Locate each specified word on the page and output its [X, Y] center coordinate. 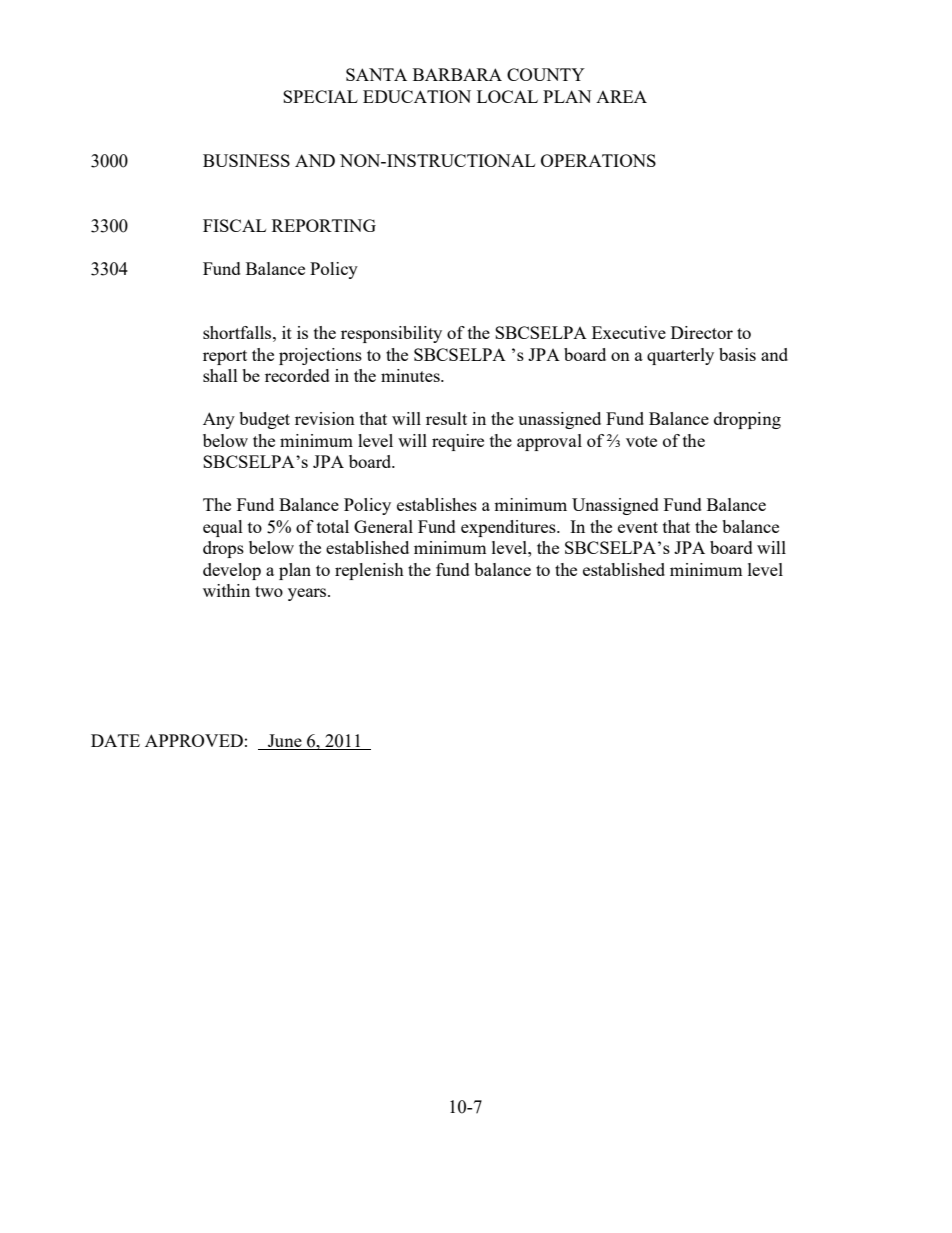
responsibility [391, 334]
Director [702, 332]
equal [223, 528]
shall [220, 375]
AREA [621, 96]
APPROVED [194, 740]
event [638, 527]
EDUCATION [417, 96]
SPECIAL [320, 96]
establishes [437, 504]
